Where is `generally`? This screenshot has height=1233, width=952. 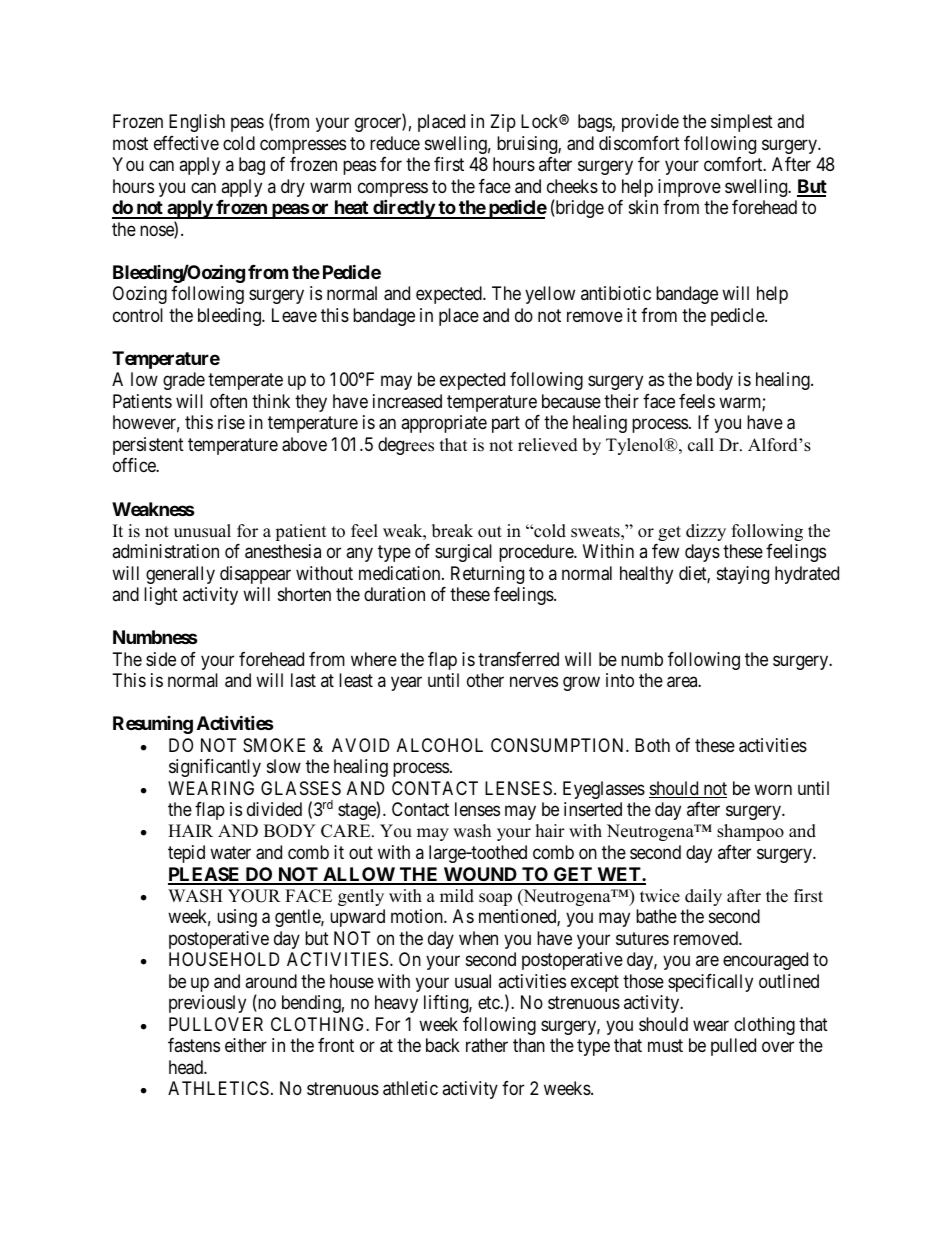
generally is located at coordinates (180, 575).
